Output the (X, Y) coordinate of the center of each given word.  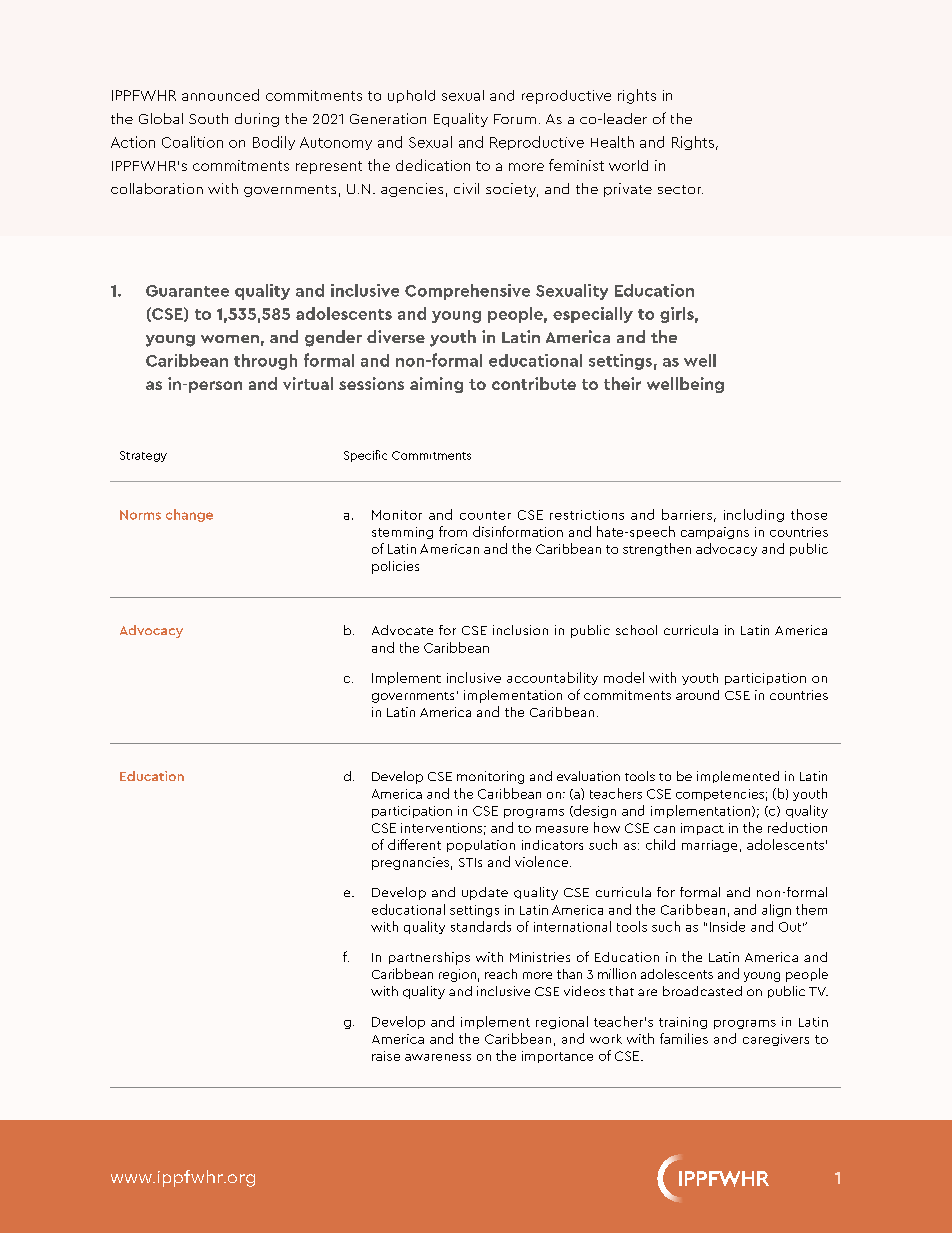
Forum (515, 119)
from (453, 531)
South (208, 118)
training (683, 1023)
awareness (438, 1057)
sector (680, 189)
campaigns (715, 533)
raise (386, 1056)
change (189, 515)
